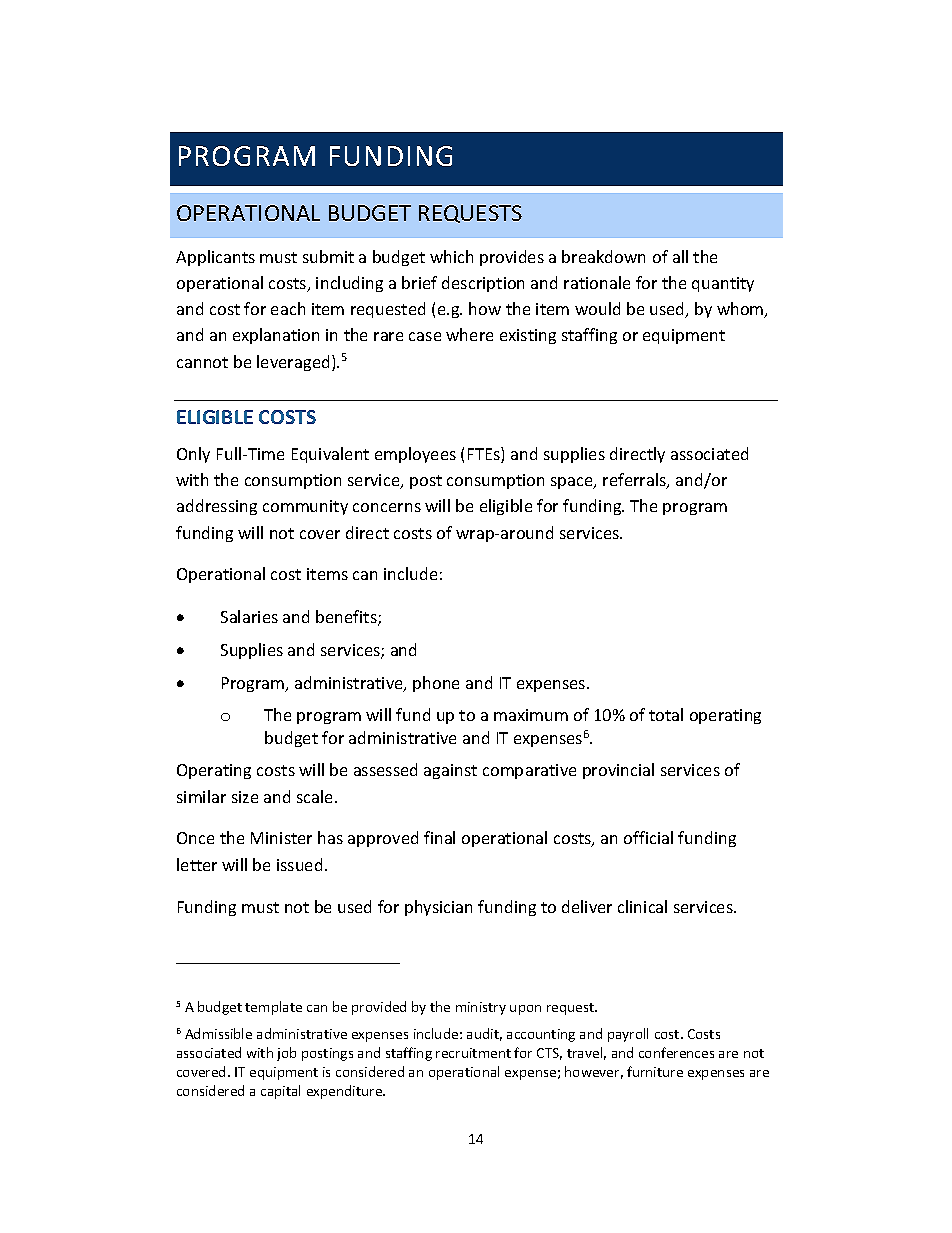 The height and width of the screenshot is (1233, 952). Describe the element at coordinates (483, 284) in the screenshot. I see `description` at that location.
